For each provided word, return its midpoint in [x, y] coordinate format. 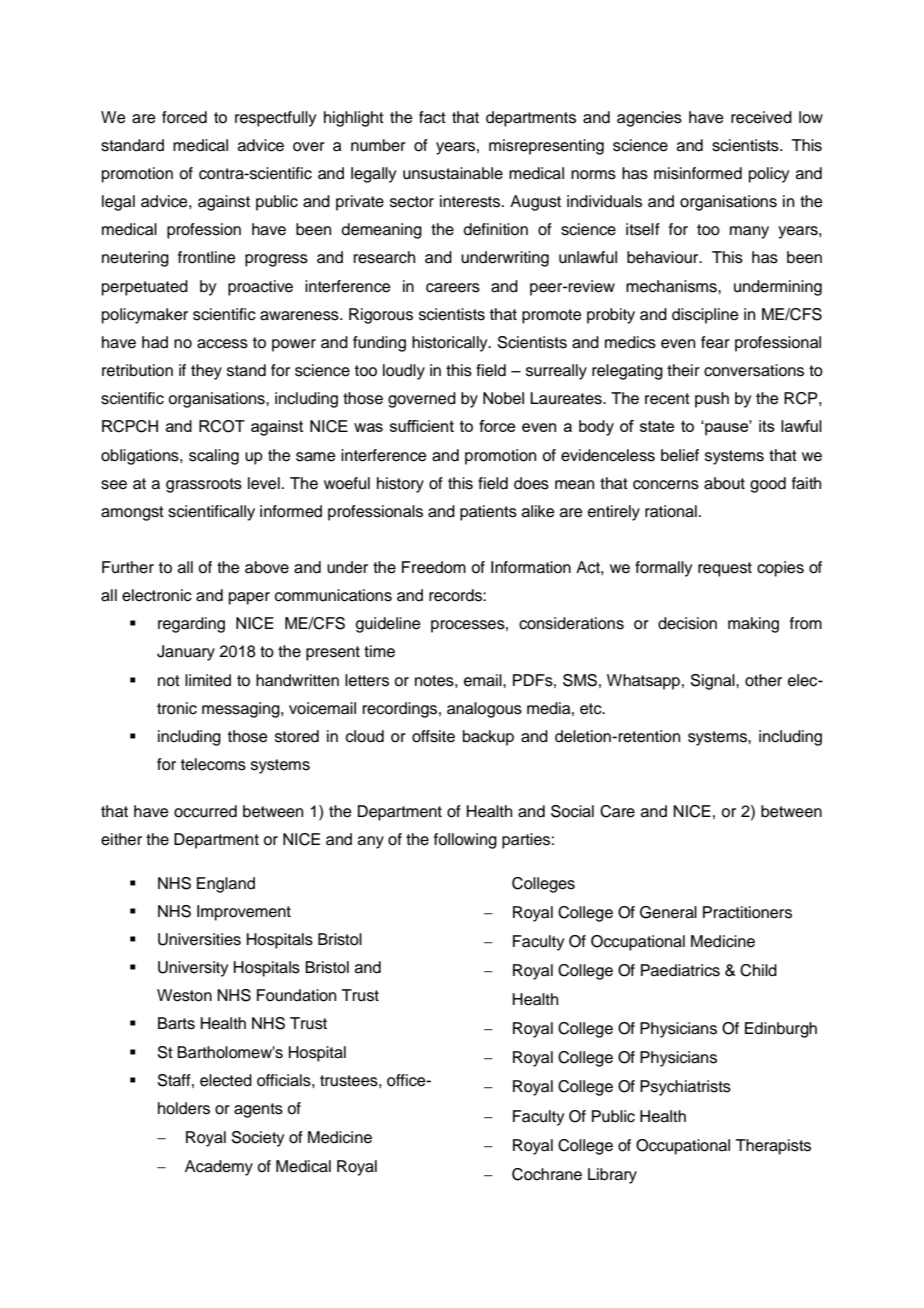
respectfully [275, 119]
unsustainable [453, 173]
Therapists [773, 1147]
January [186, 653]
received [761, 117]
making [753, 625]
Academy [219, 1168]
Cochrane [547, 1174]
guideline [388, 625]
